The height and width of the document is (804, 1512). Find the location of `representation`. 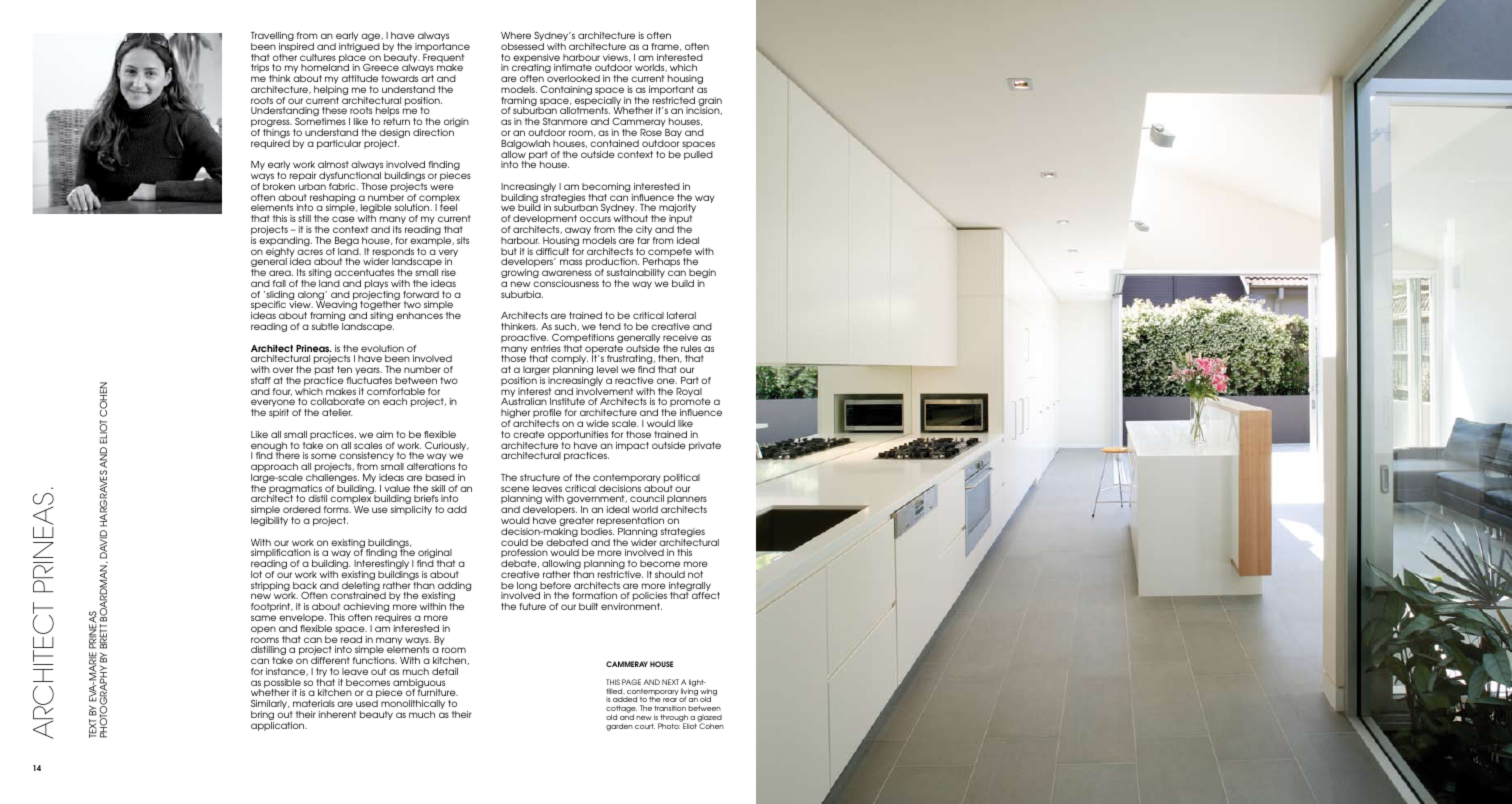

representation is located at coordinates (631, 523).
